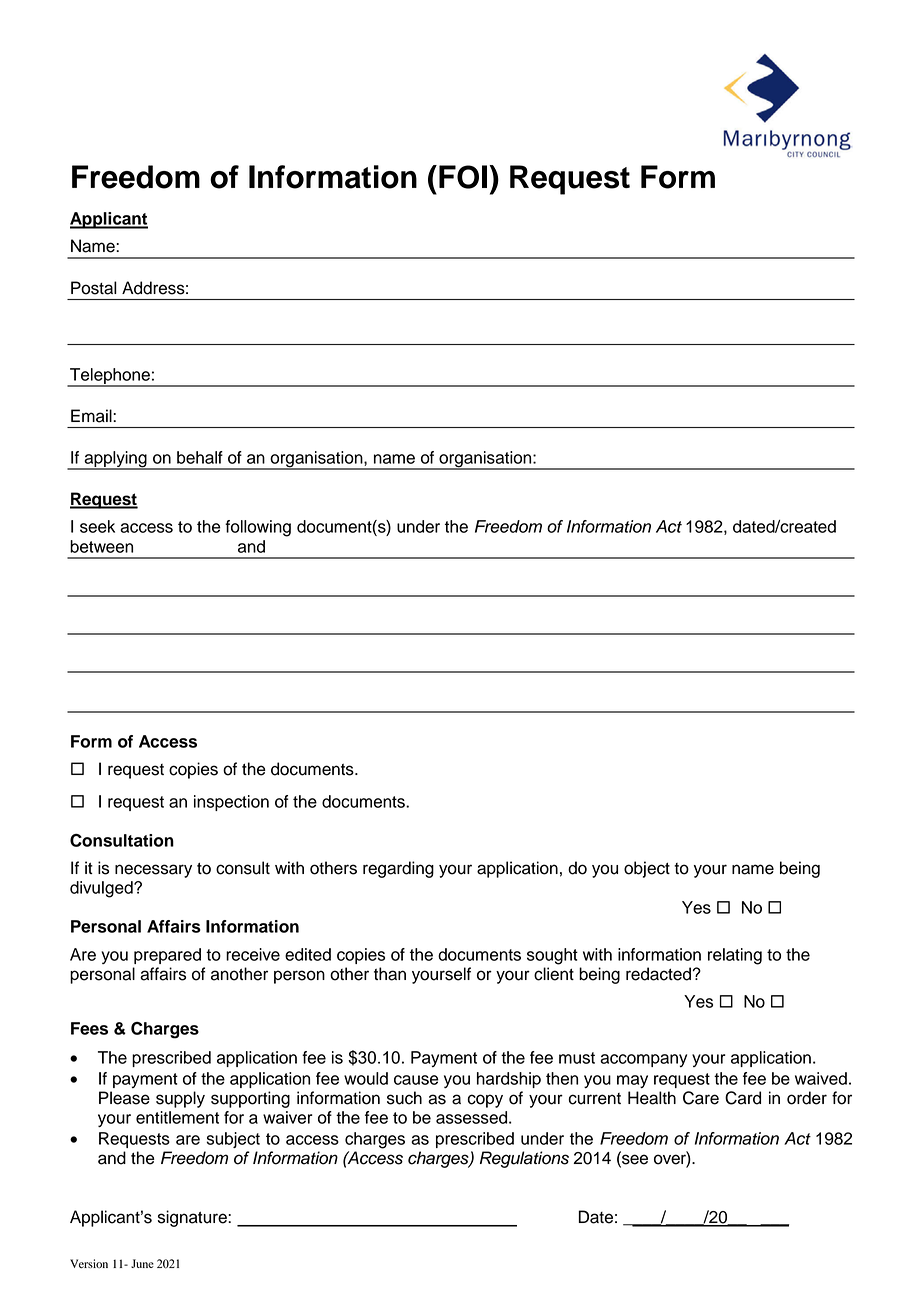 The height and width of the image is (1308, 924). I want to click on between, so click(101, 546).
